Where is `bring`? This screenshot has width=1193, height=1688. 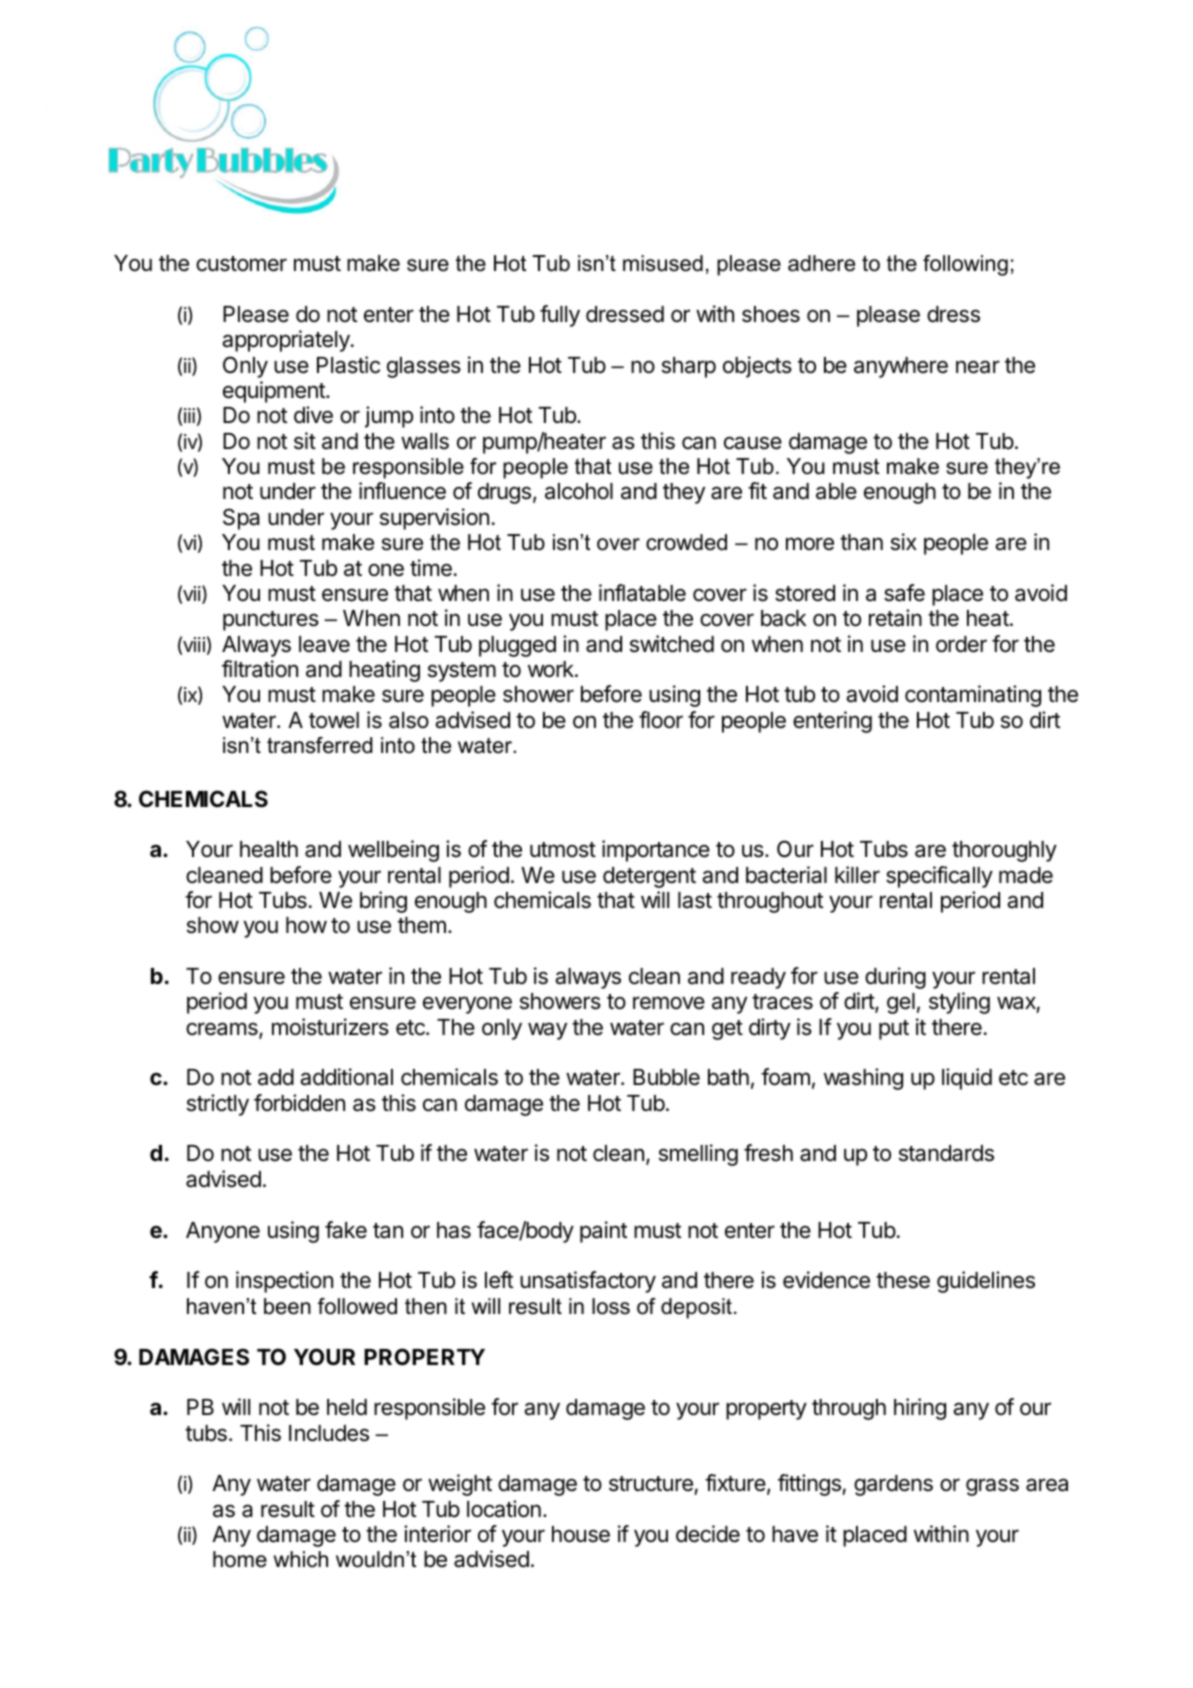 bring is located at coordinates (383, 902).
